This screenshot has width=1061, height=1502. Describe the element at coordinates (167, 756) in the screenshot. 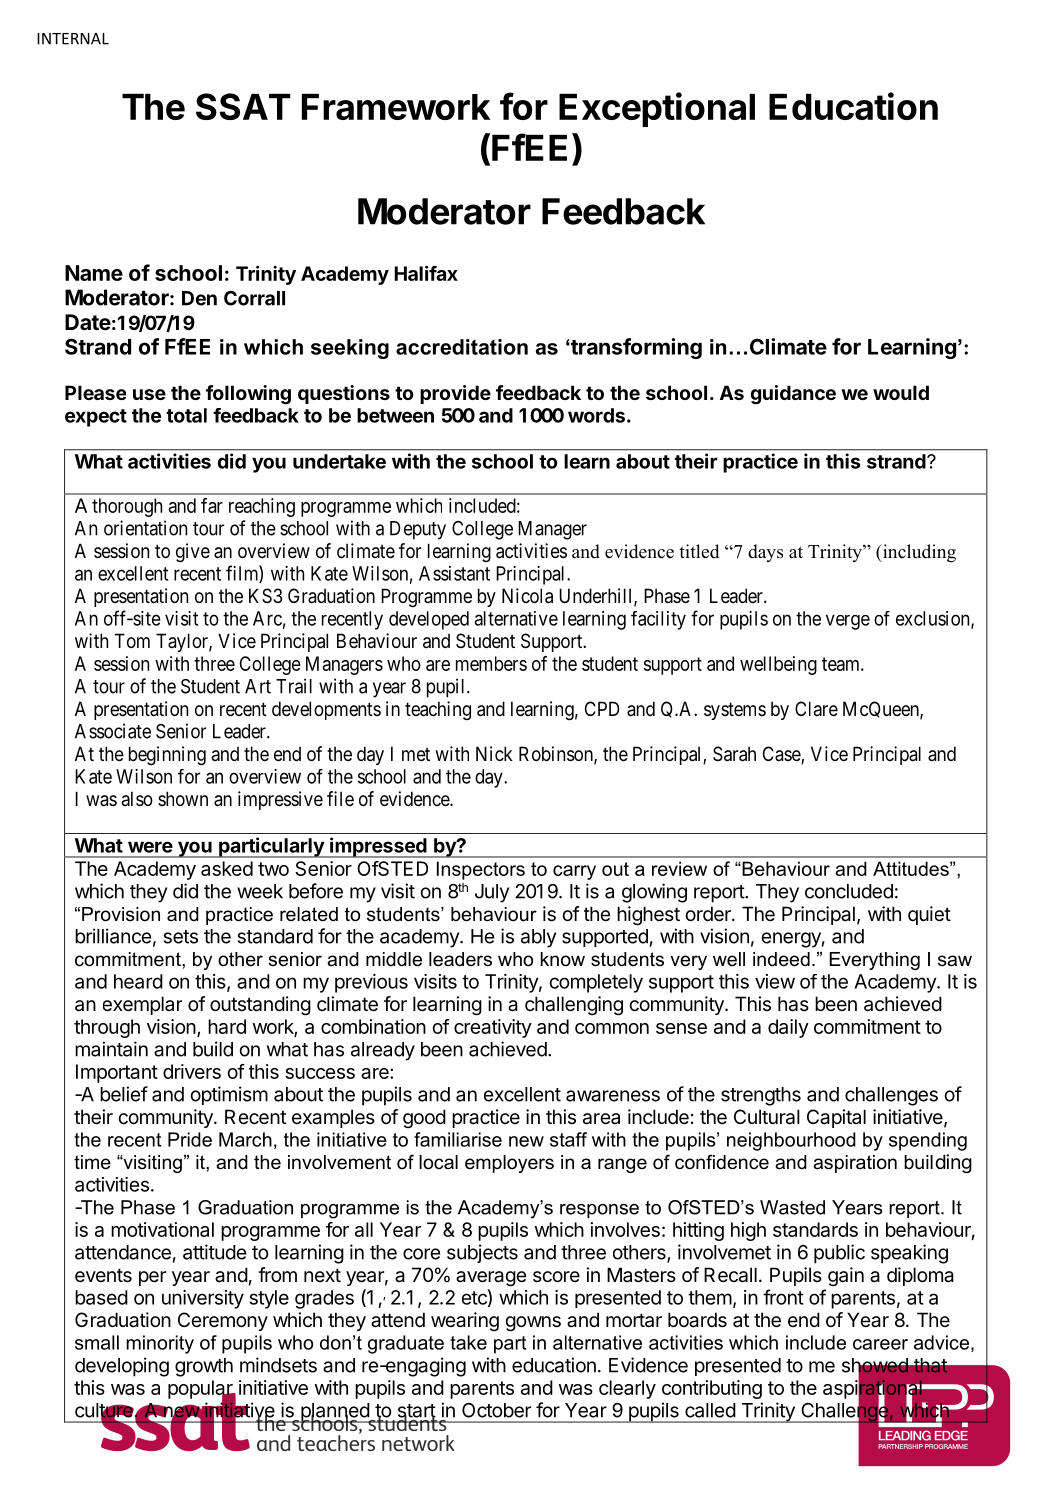

I see `beginning` at that location.
